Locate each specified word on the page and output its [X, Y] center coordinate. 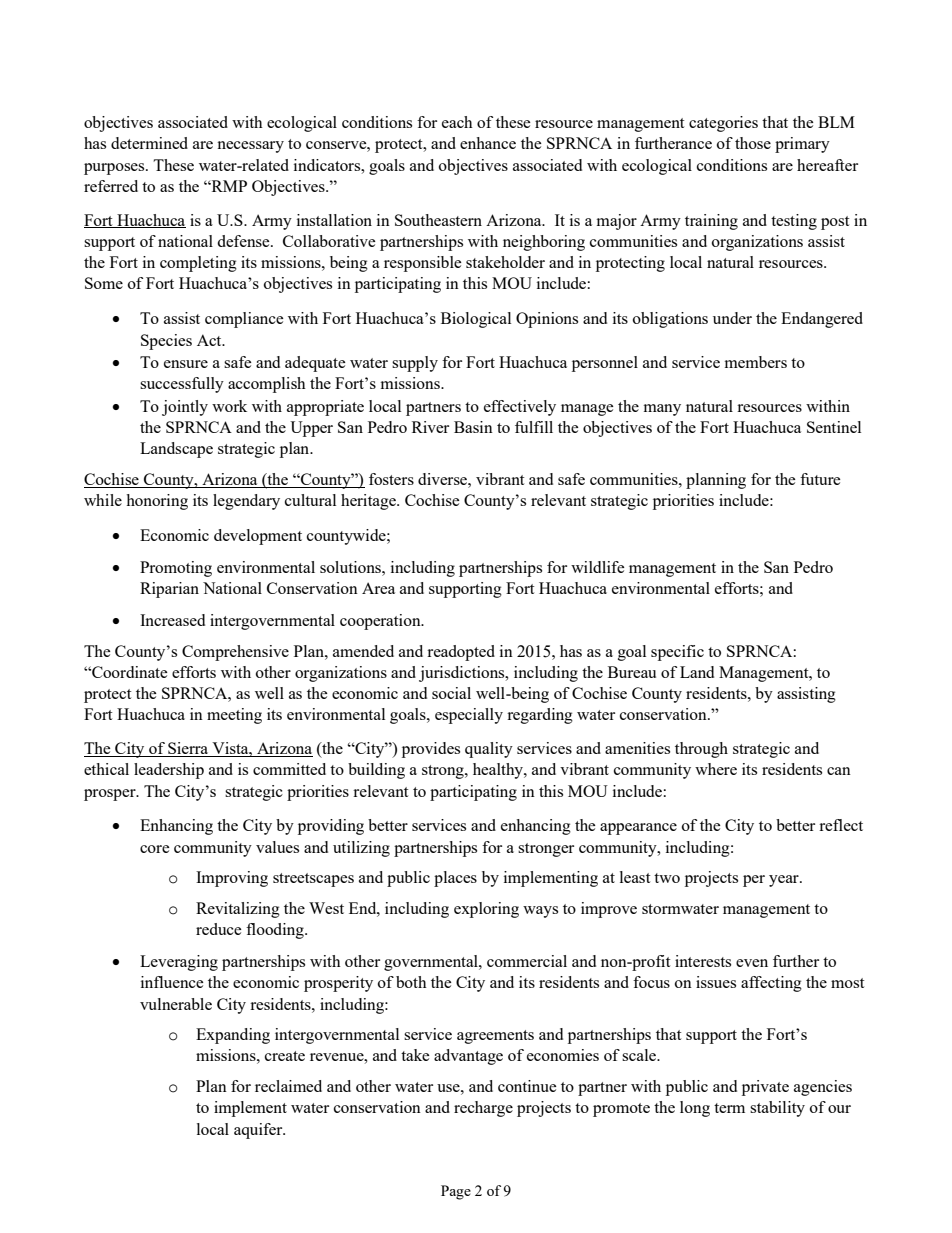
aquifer [259, 1131]
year [785, 881]
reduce [219, 929]
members [756, 362]
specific [677, 653]
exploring [486, 910]
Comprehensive [235, 653]
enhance [488, 143]
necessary [250, 147]
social [451, 693]
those [753, 143]
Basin [473, 427]
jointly [185, 408]
